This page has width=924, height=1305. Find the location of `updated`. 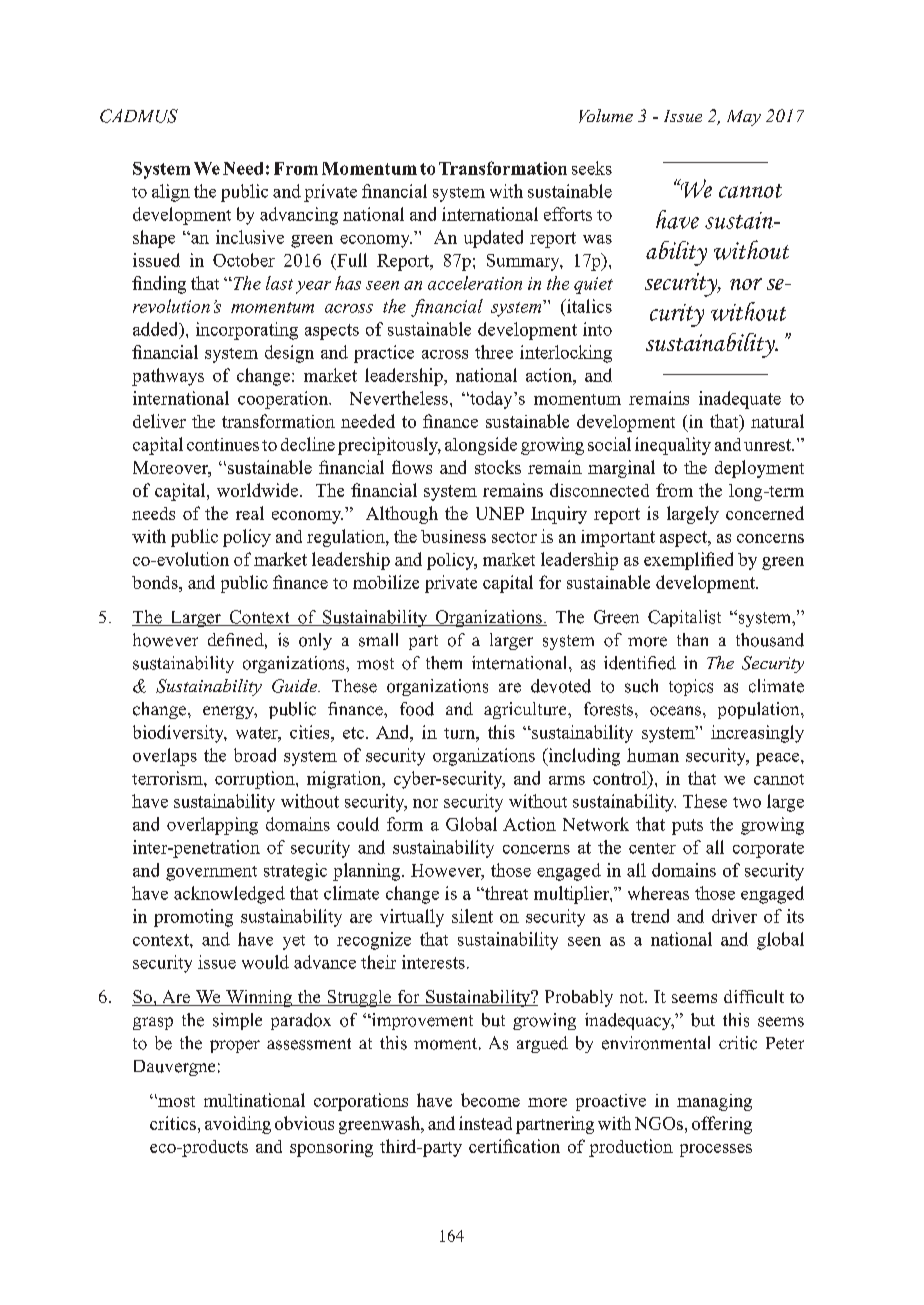

updated is located at coordinates (493, 239).
